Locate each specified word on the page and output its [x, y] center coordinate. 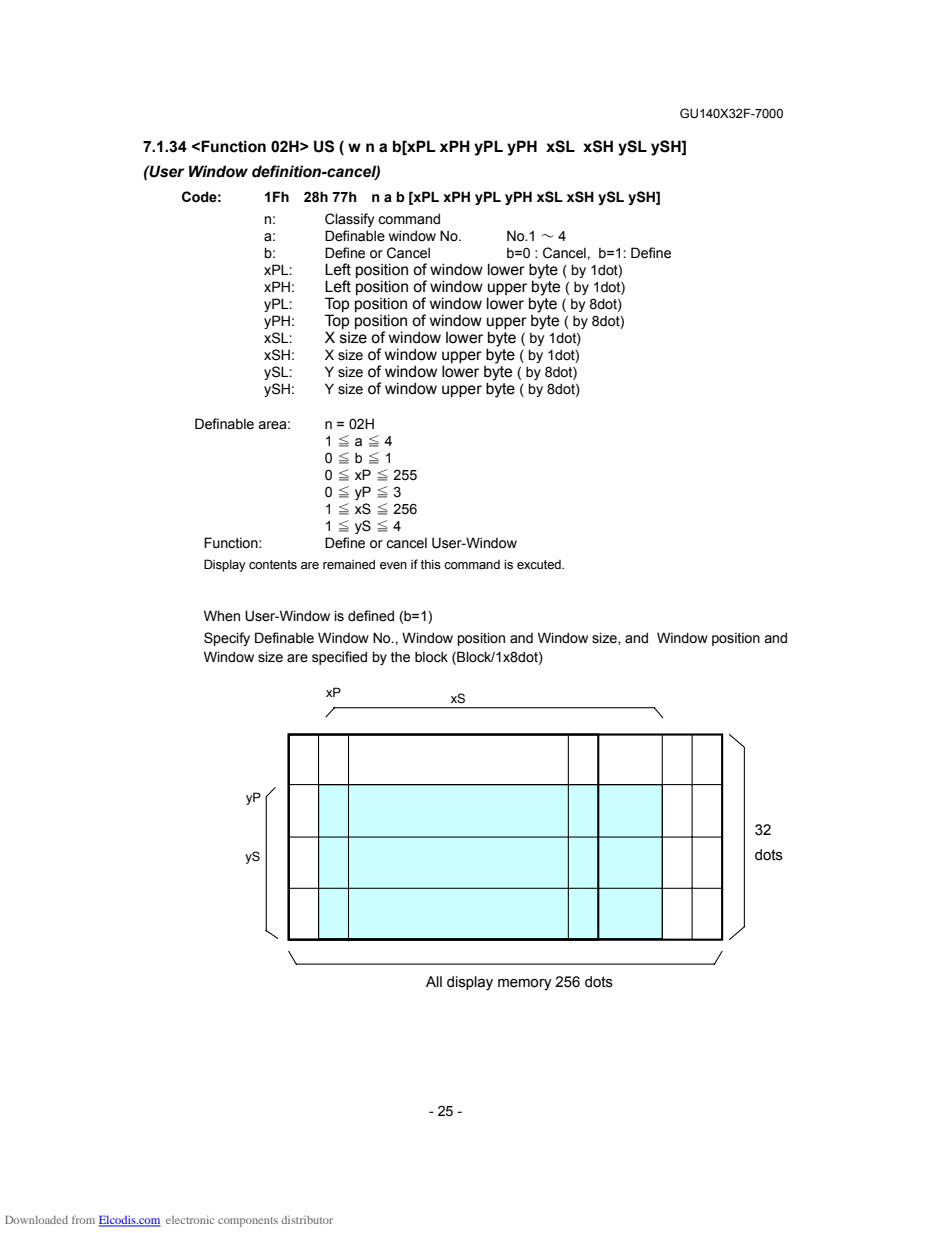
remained [349, 564]
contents [273, 565]
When [222, 616]
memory [525, 985]
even [393, 566]
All [434, 981]
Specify [227, 639]
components [248, 1222]
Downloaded [36, 1220]
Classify [349, 220]
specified [339, 658]
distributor [307, 1220]
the [400, 657]
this [431, 565]
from [83, 1219]
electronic [190, 1219]
